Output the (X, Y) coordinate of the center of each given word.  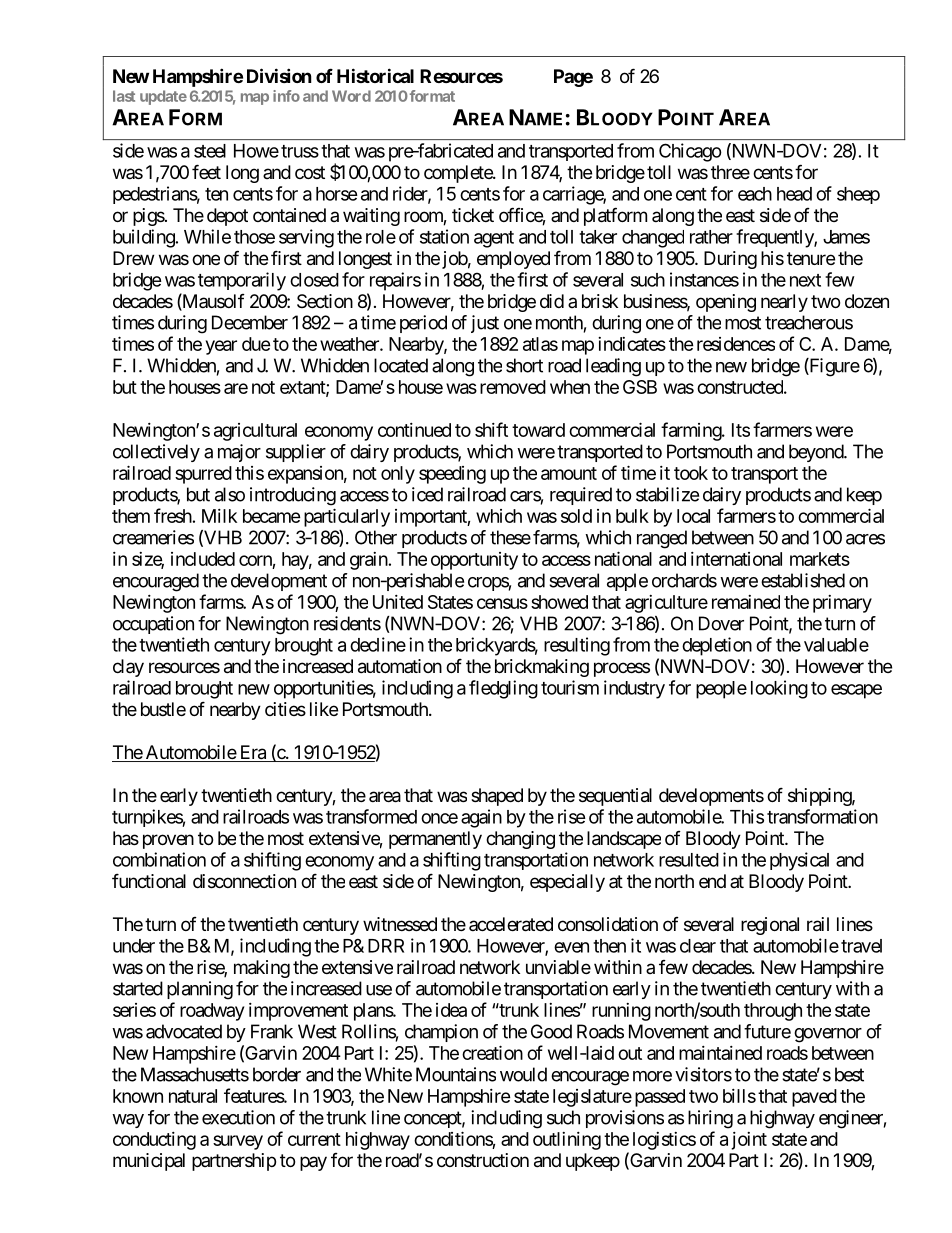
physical (799, 861)
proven (168, 841)
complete (459, 174)
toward (538, 430)
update (163, 97)
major (239, 453)
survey (238, 1142)
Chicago (690, 152)
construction (483, 1160)
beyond (817, 453)
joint (749, 1141)
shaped (497, 797)
